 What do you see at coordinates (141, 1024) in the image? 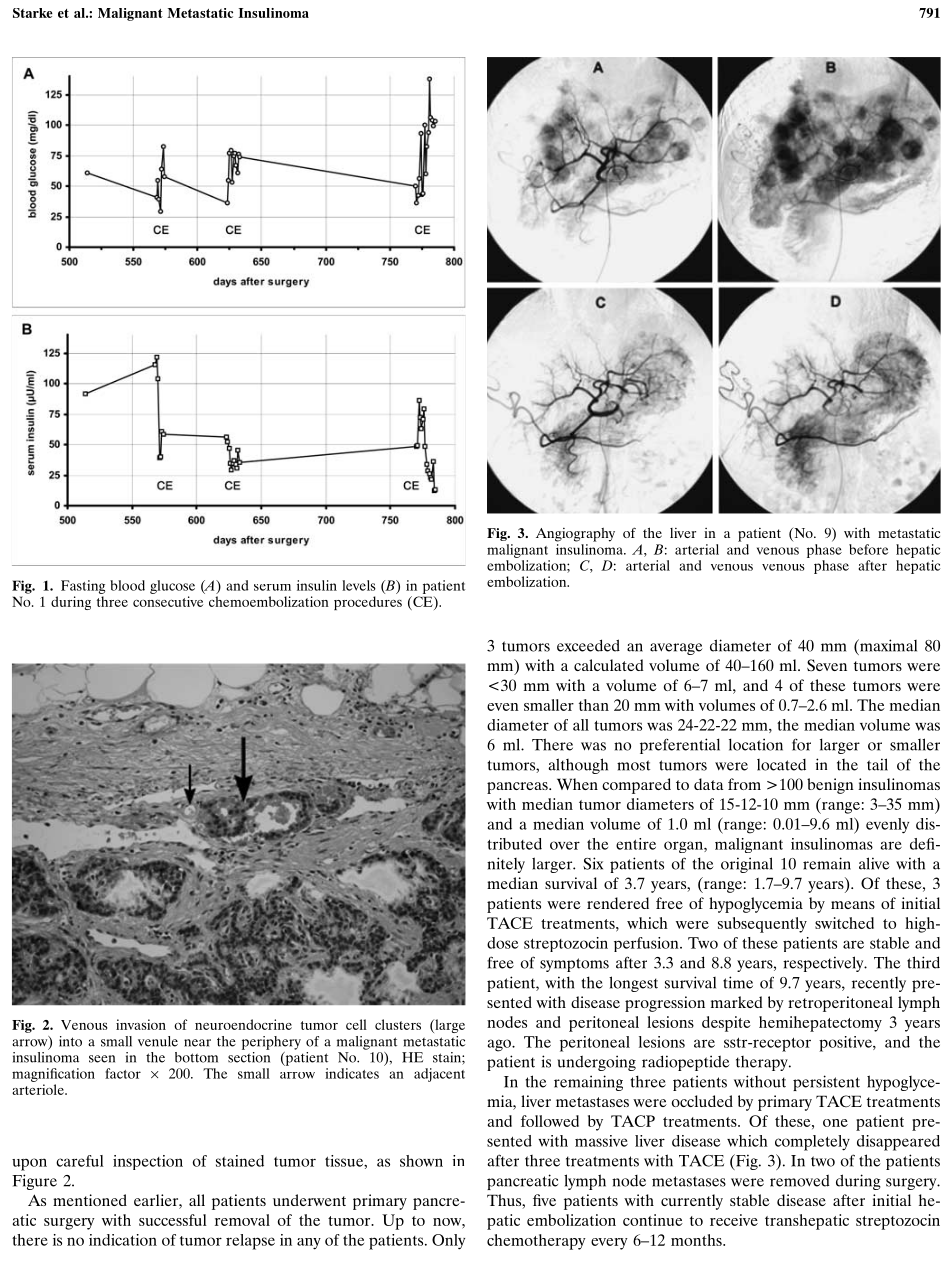
I see `invasion` at bounding box center [141, 1024].
